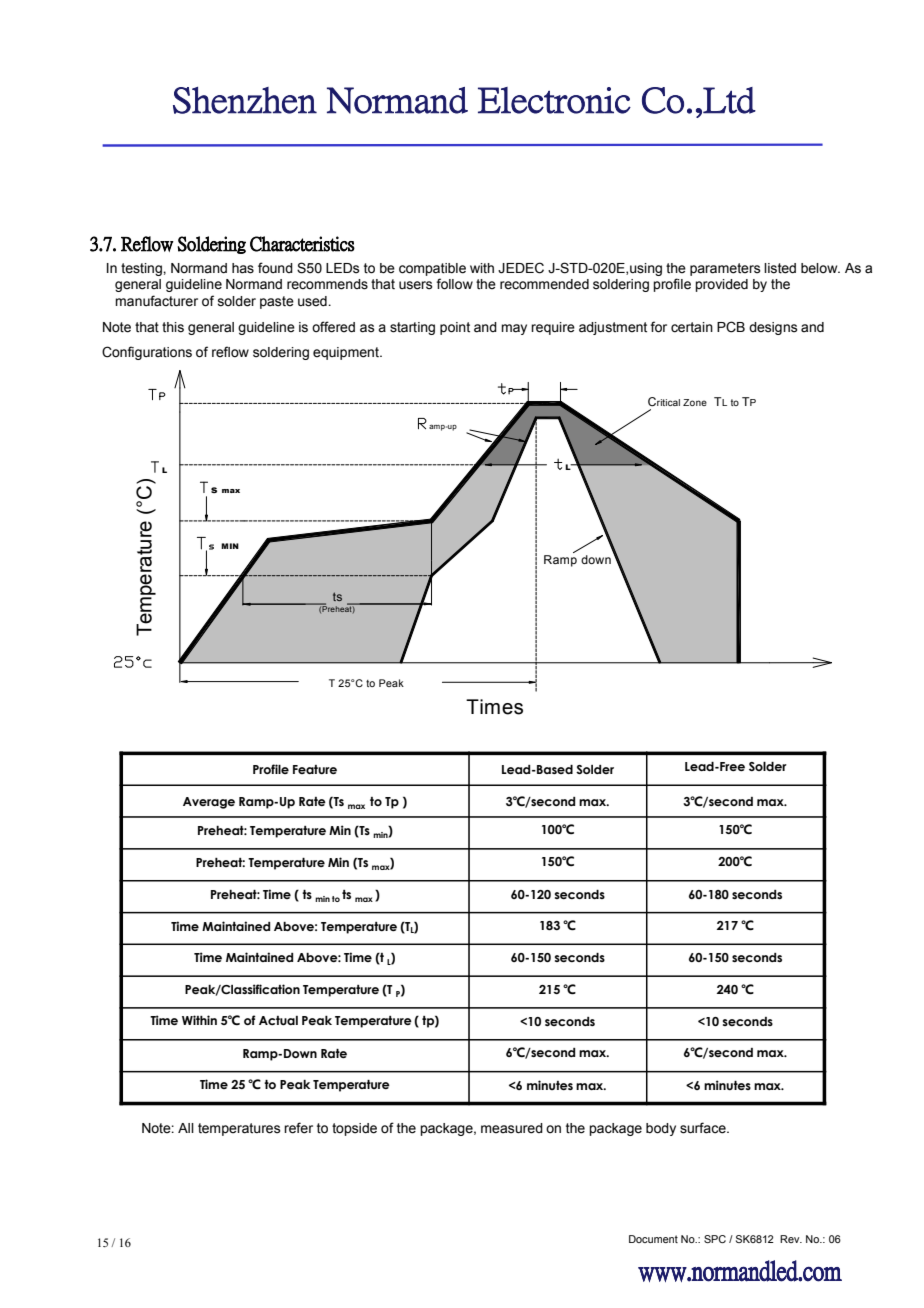  What do you see at coordinates (186, 1128) in the document?
I see `All` at bounding box center [186, 1128].
